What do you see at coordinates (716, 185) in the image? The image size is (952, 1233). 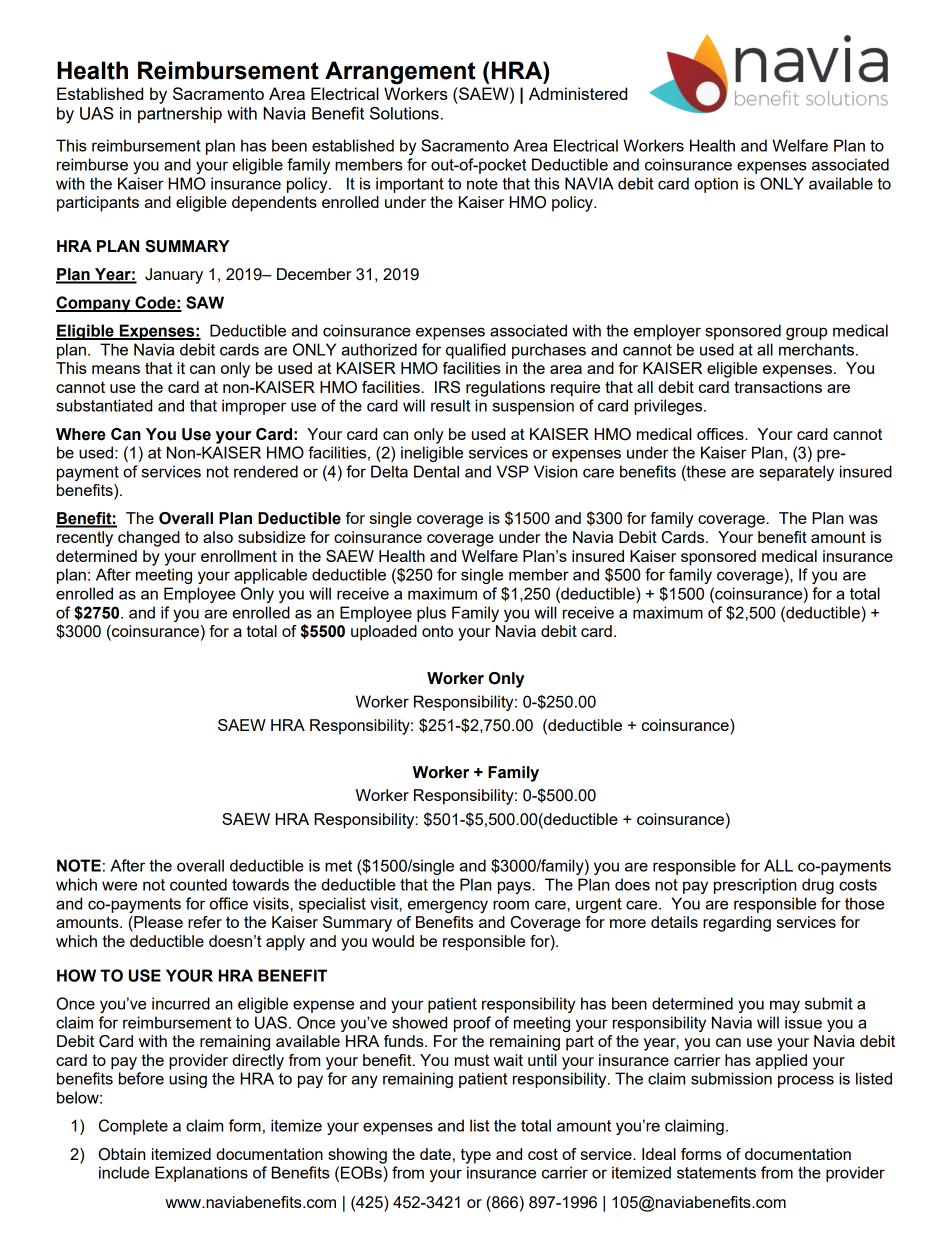 I see `option` at bounding box center [716, 185].
